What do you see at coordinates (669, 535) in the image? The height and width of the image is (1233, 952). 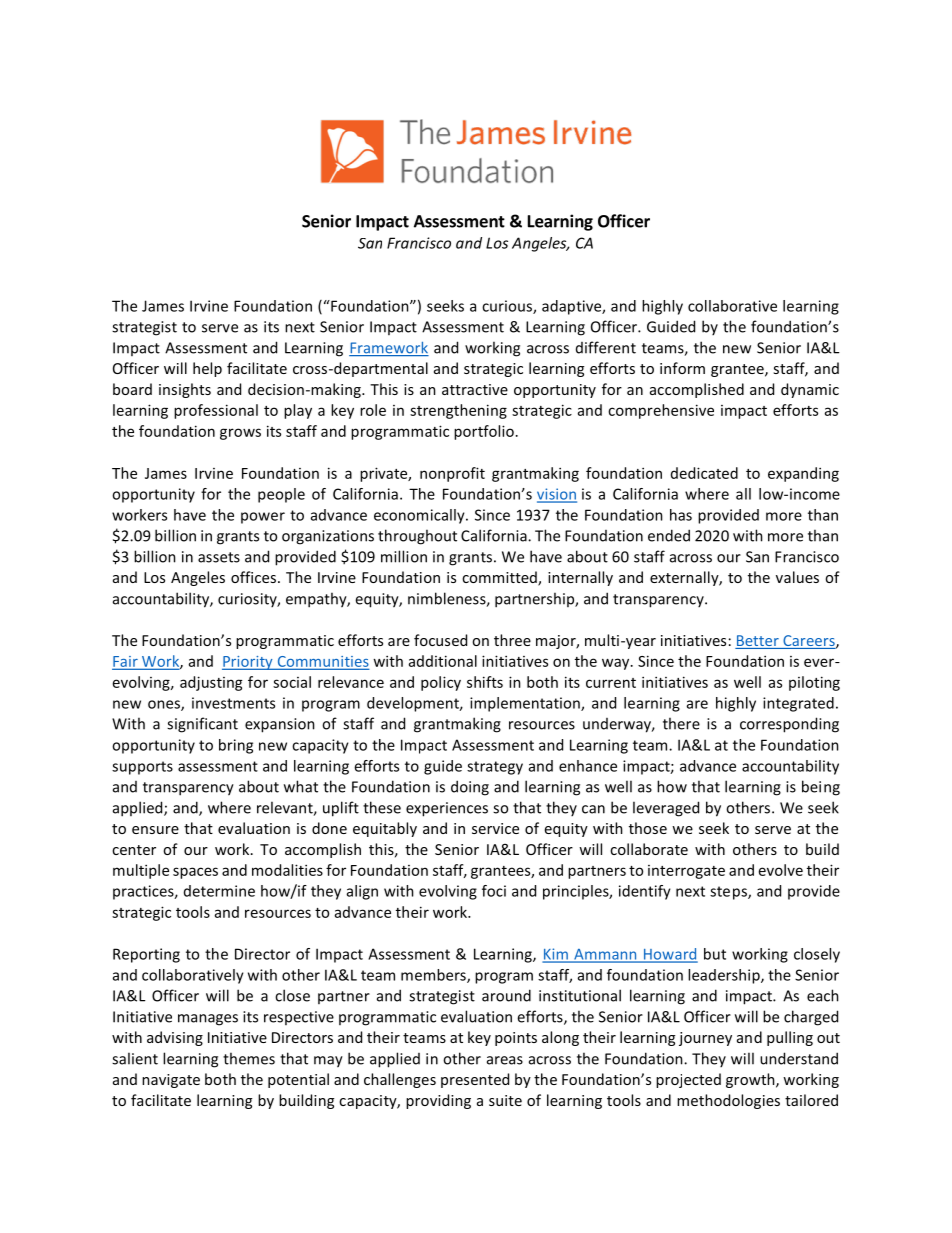 I see `ended` at bounding box center [669, 535].
